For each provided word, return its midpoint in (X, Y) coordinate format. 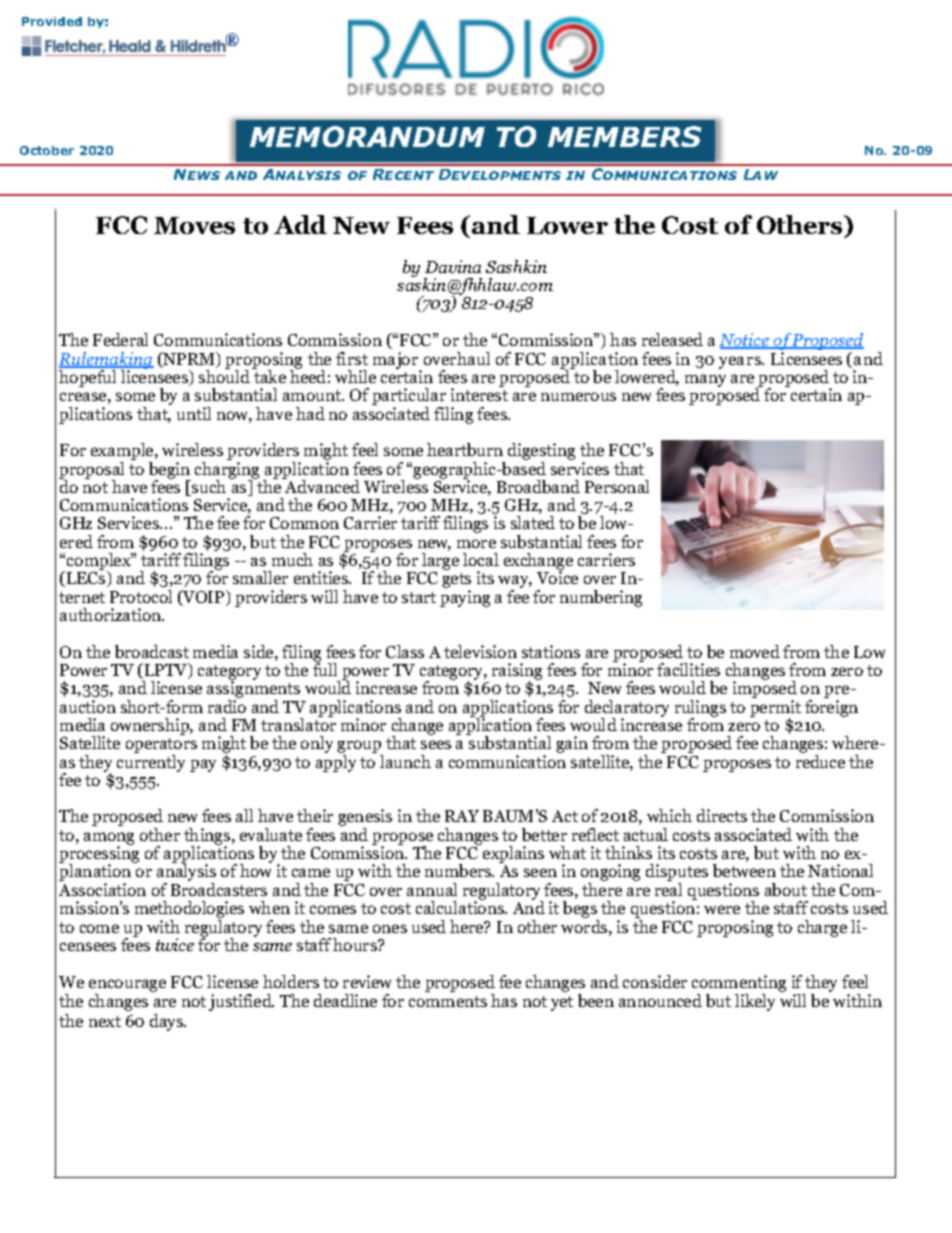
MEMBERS (624, 136)
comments (448, 1001)
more (476, 543)
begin (170, 471)
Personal (617, 486)
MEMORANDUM (367, 136)
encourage (127, 985)
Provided (52, 21)
